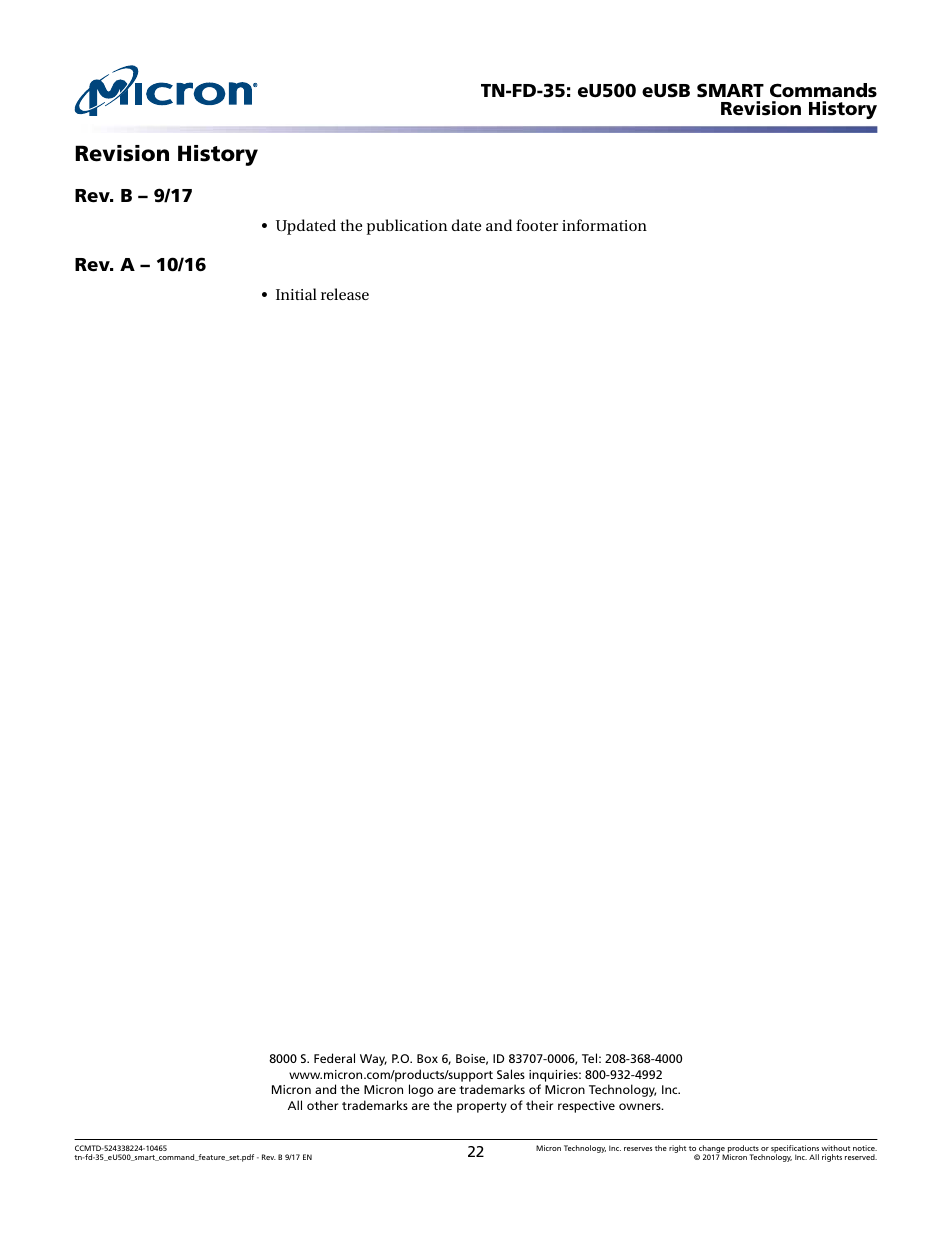 Image resolution: width=952 pixels, height=1233 pixels. What do you see at coordinates (334, 1058) in the image?
I see `Federal` at bounding box center [334, 1058].
